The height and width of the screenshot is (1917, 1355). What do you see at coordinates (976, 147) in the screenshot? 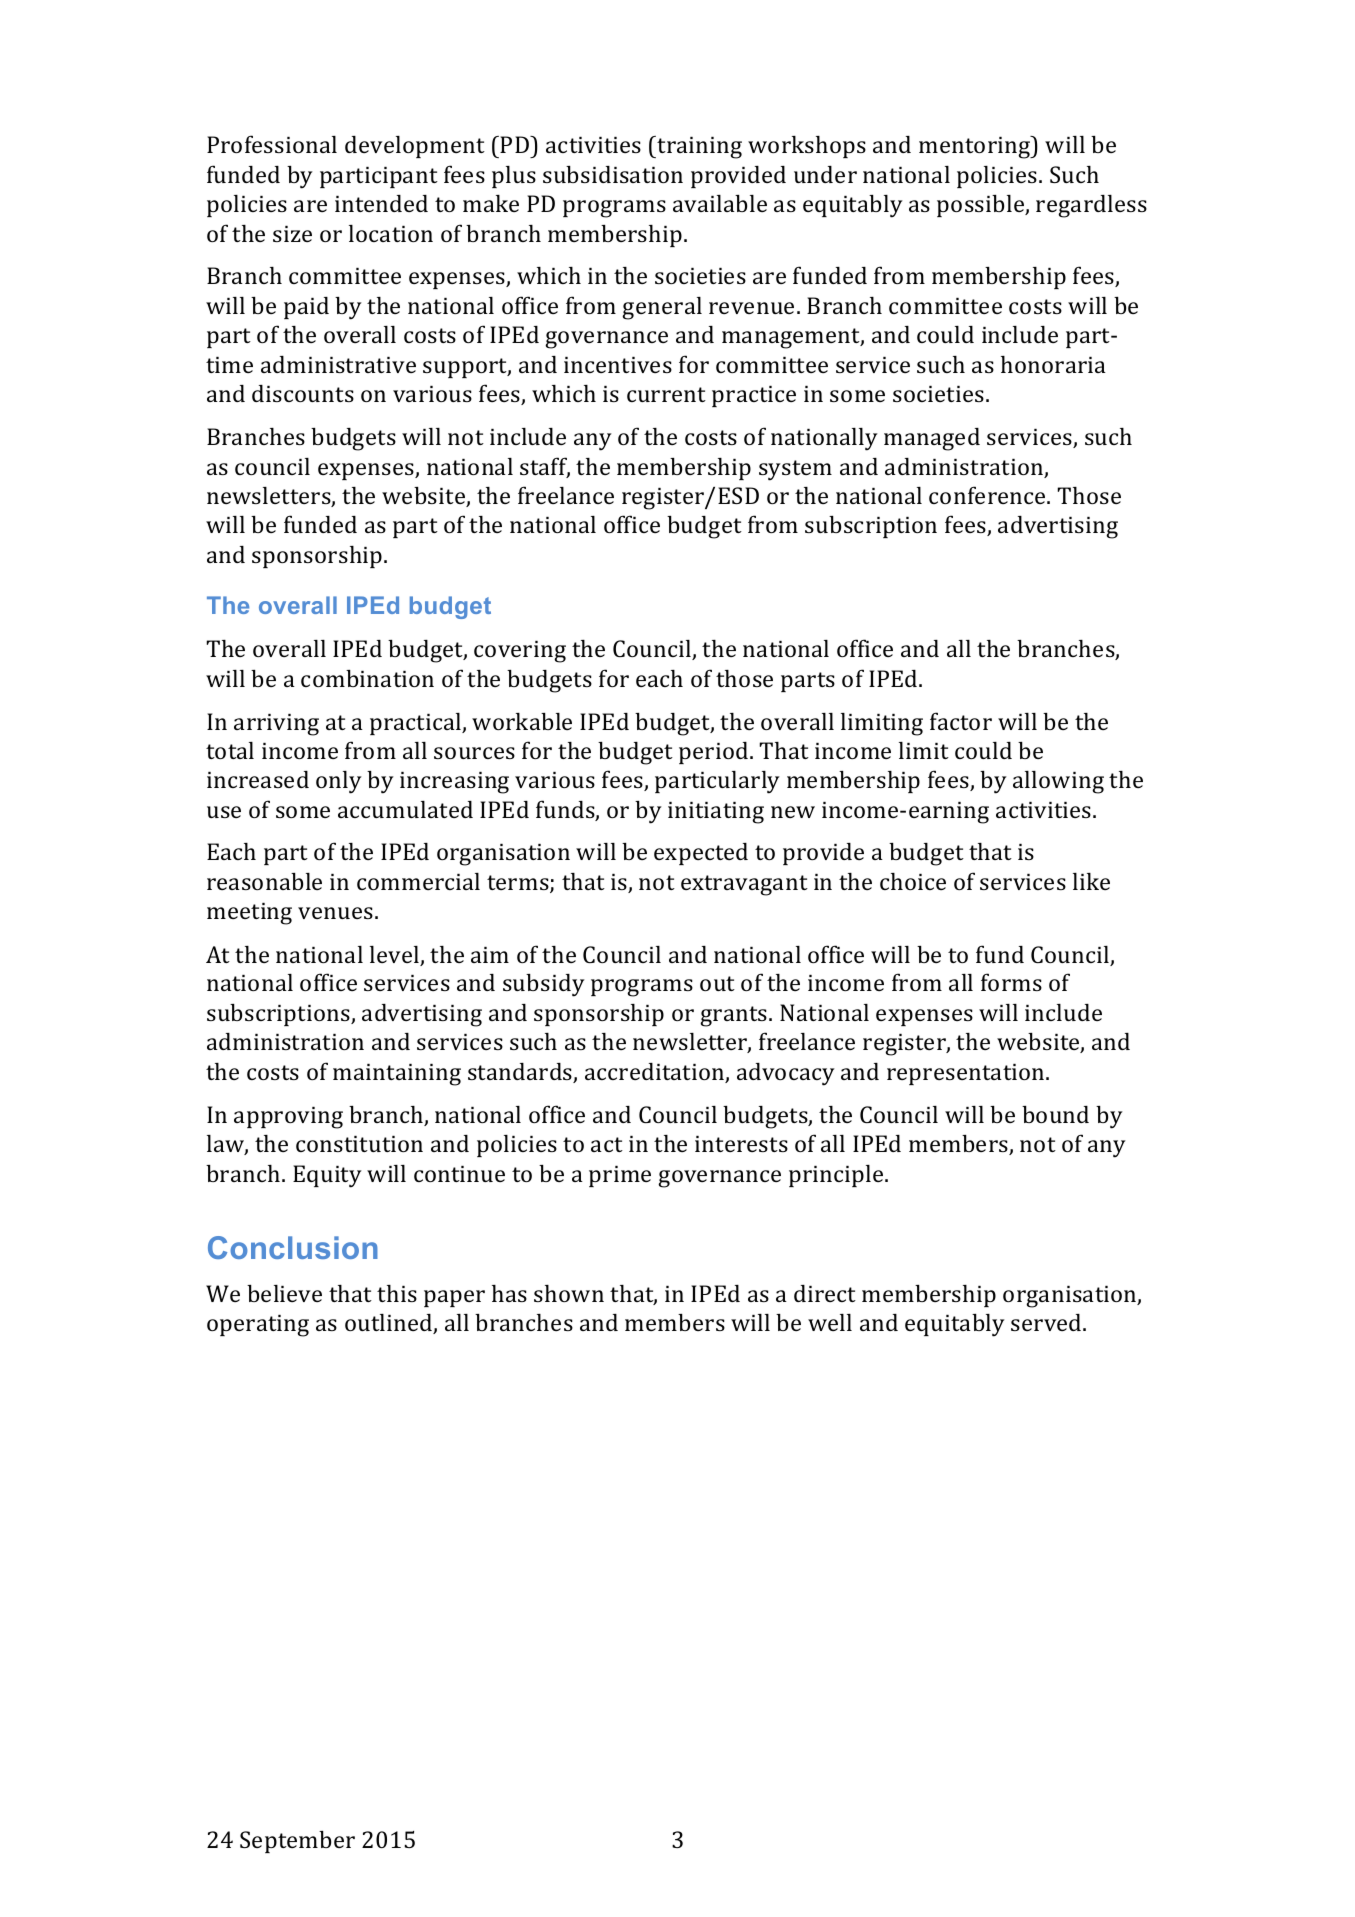
I see `mentoring` at bounding box center [976, 147].
